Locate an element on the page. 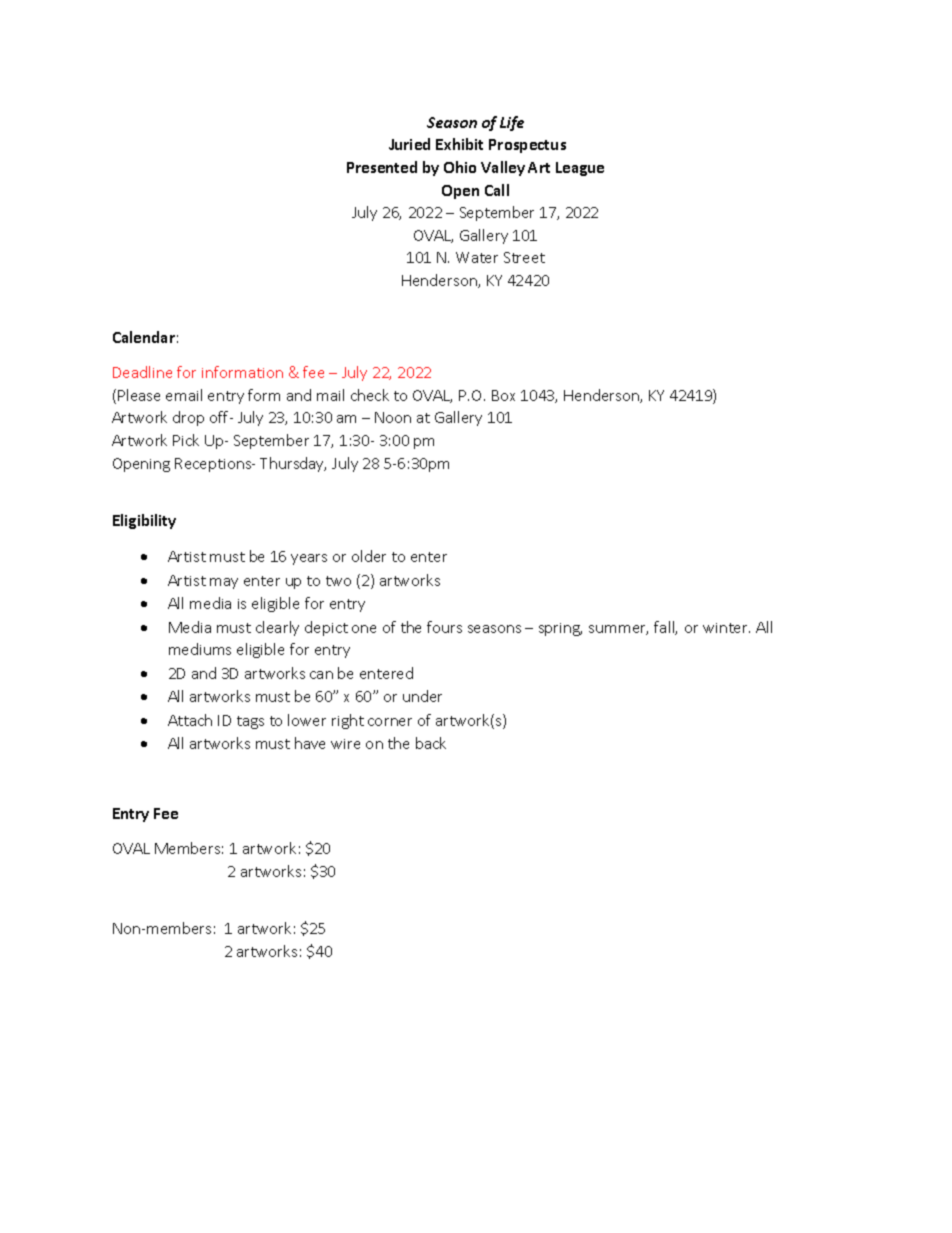 This image has width=952, height=1233. summer is located at coordinates (618, 630).
